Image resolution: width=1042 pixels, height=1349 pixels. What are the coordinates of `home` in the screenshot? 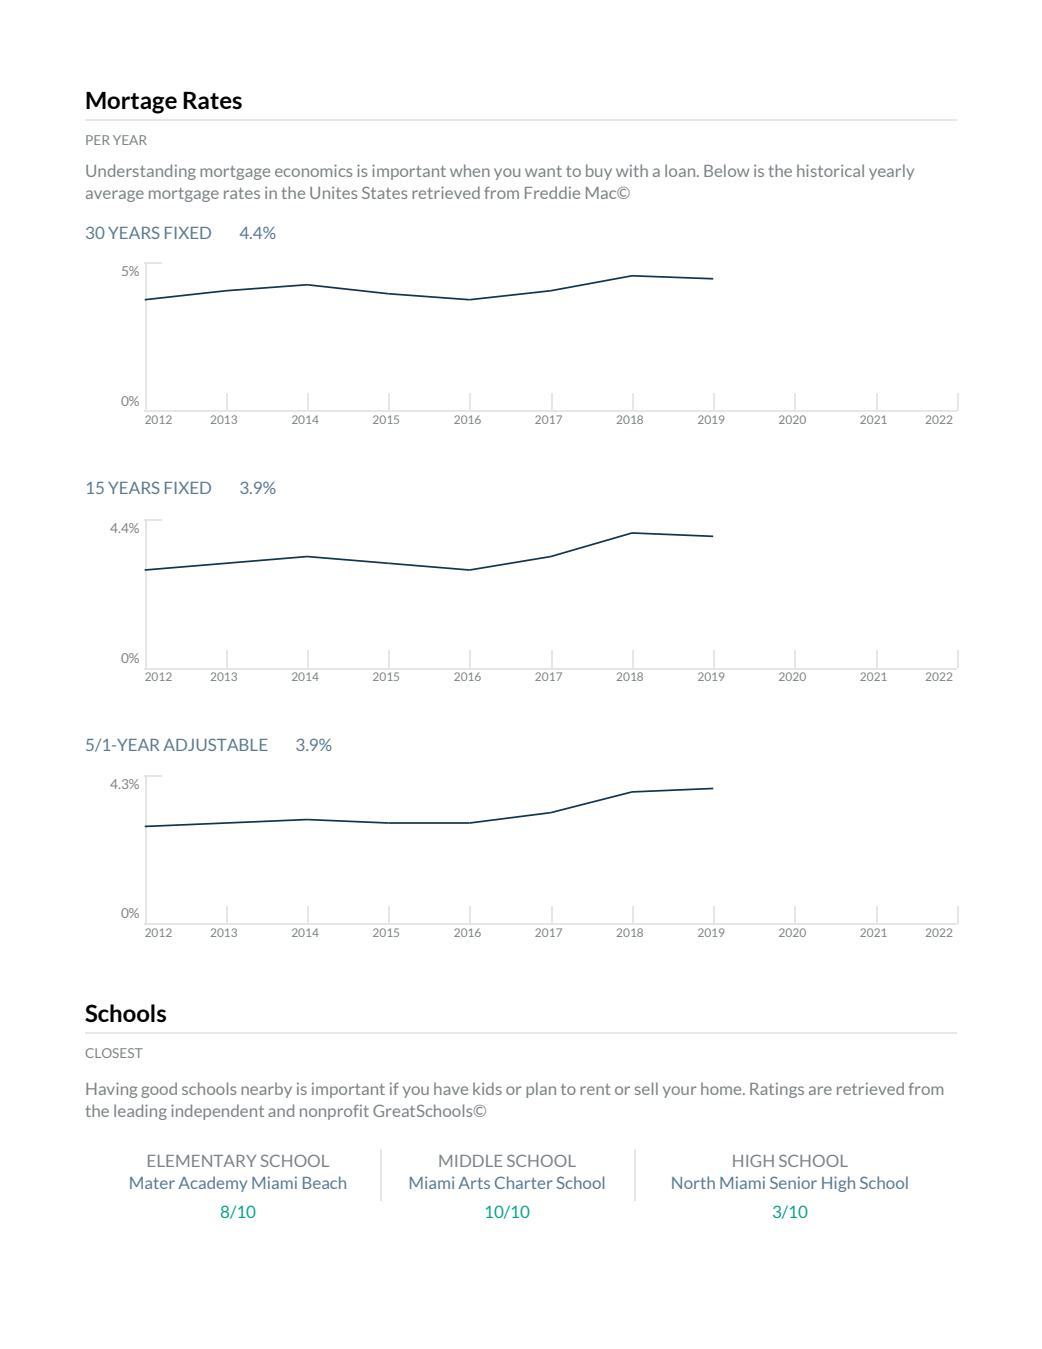 It's located at (722, 1088).
